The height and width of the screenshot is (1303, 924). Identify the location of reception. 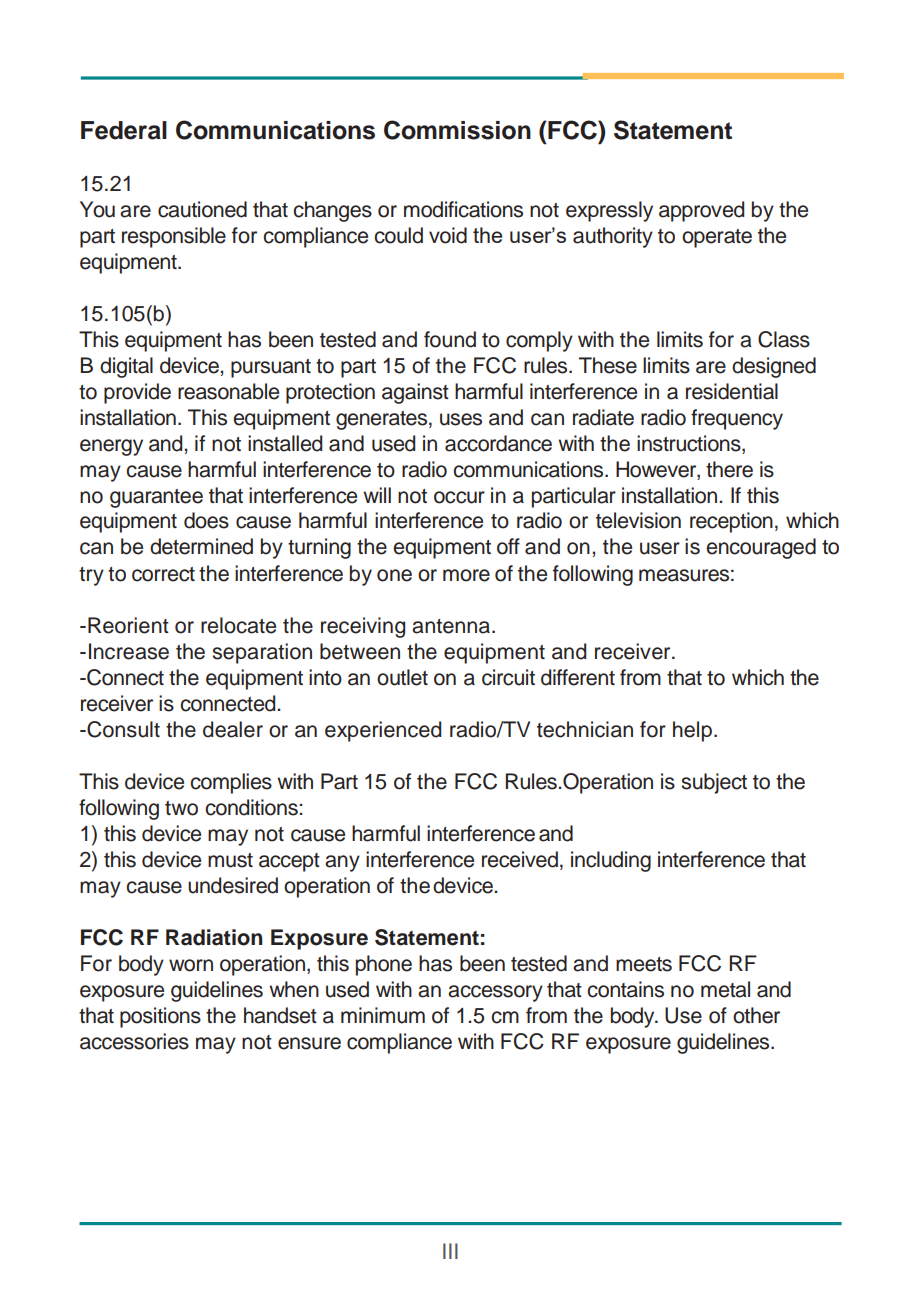
(731, 522).
